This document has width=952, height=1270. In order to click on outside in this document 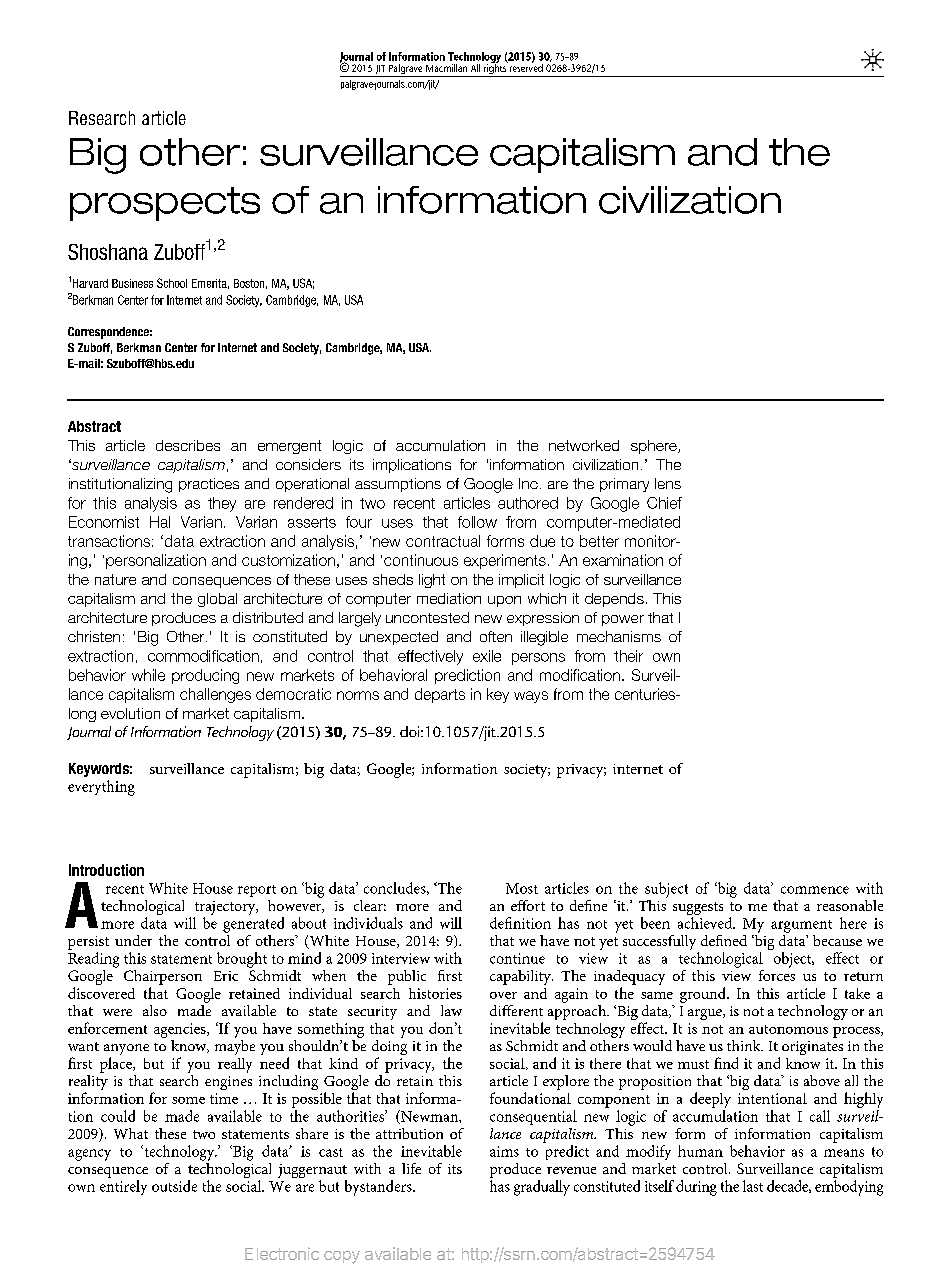, I will do `click(174, 1186)`.
